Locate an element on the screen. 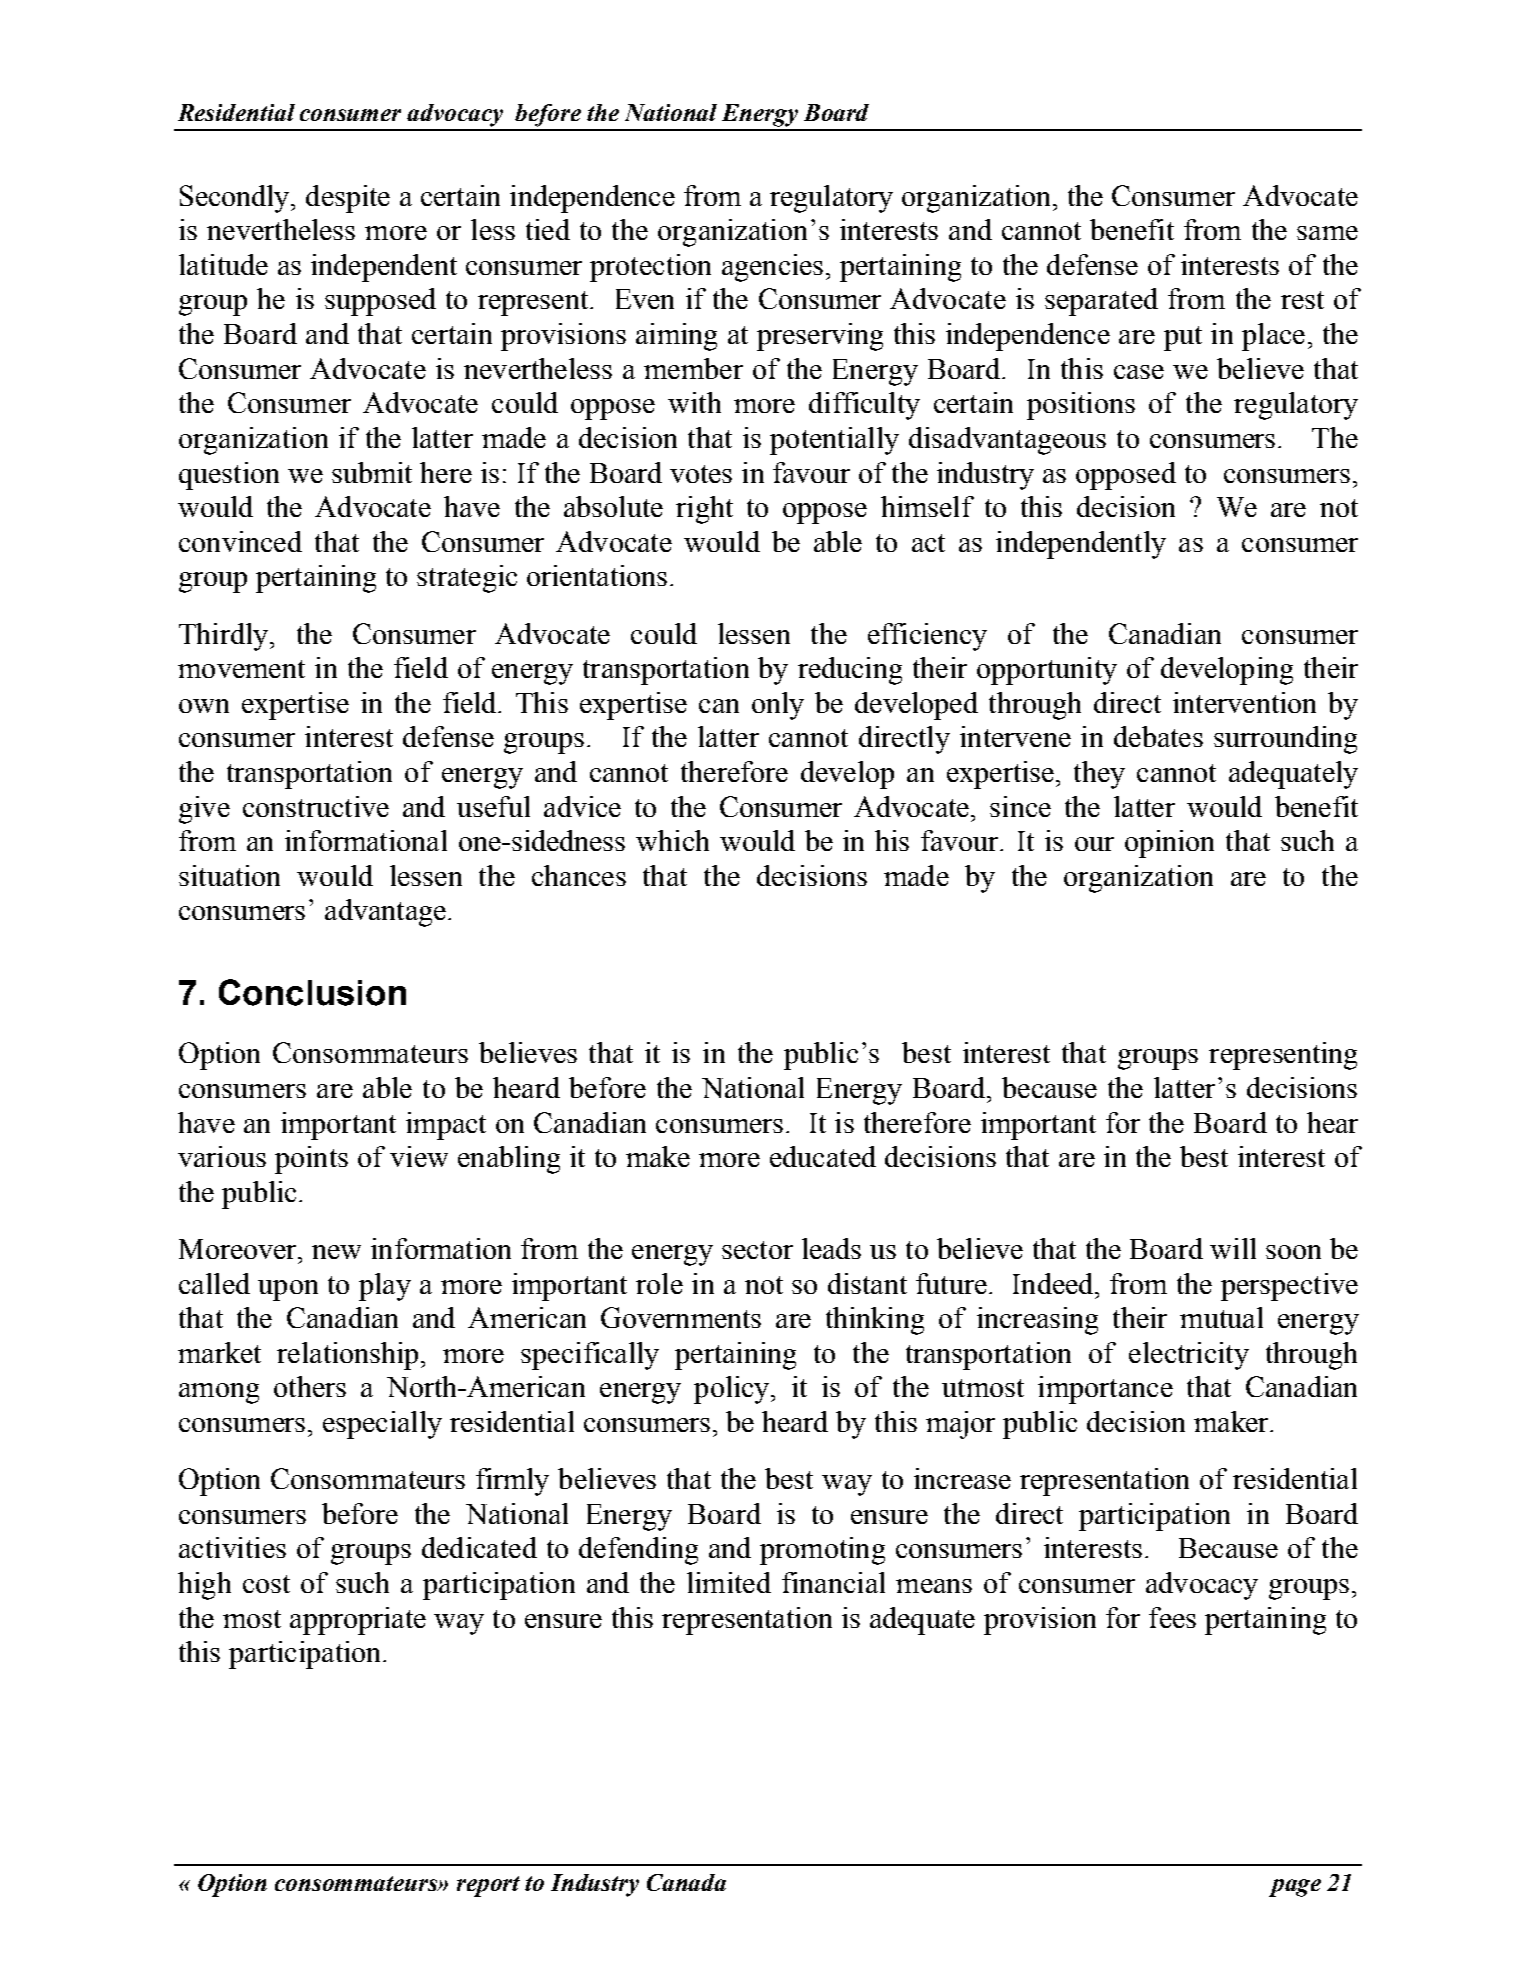  report is located at coordinates (488, 1886).
